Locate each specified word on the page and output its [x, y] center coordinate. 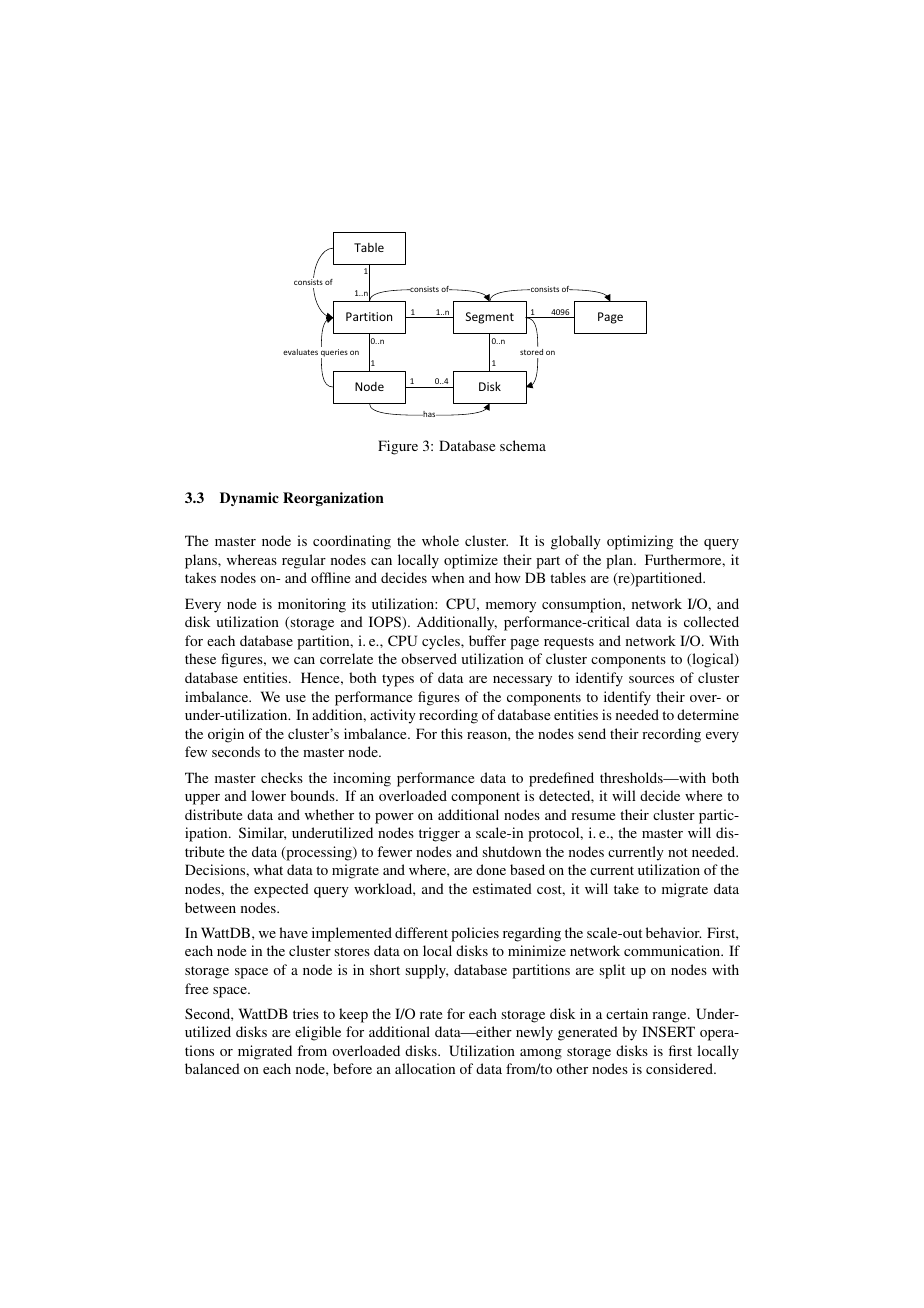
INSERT [668, 1031]
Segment [490, 318]
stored [531, 350]
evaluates [300, 352]
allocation [425, 1068]
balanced [212, 1068]
